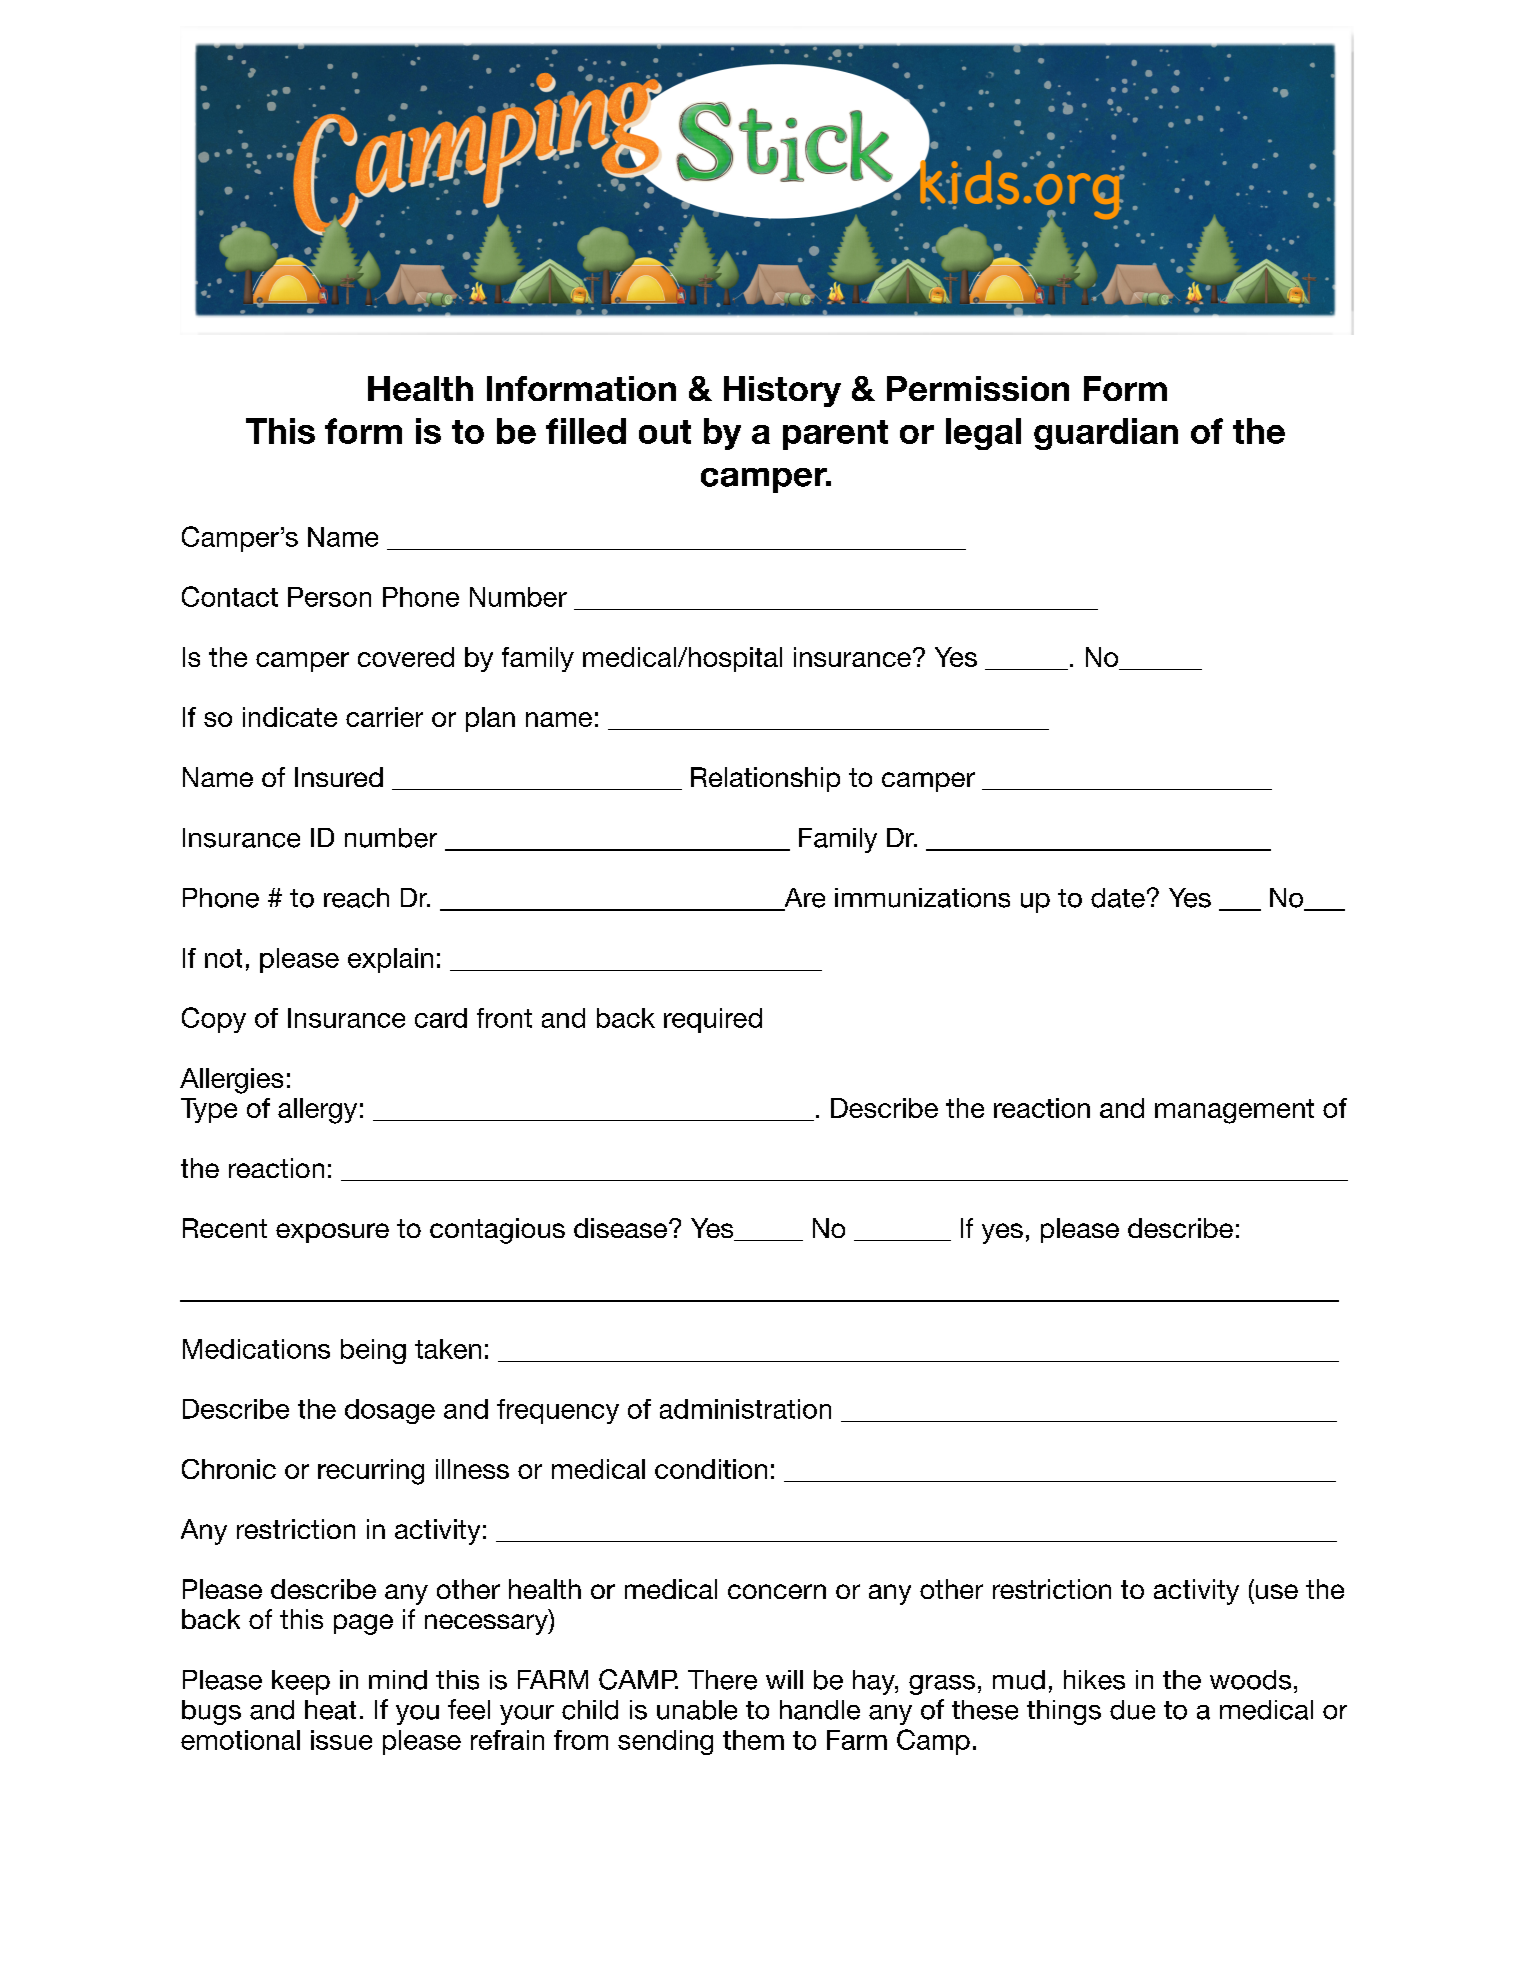 The height and width of the screenshot is (1985, 1534). What do you see at coordinates (782, 391) in the screenshot?
I see `History` at bounding box center [782, 391].
